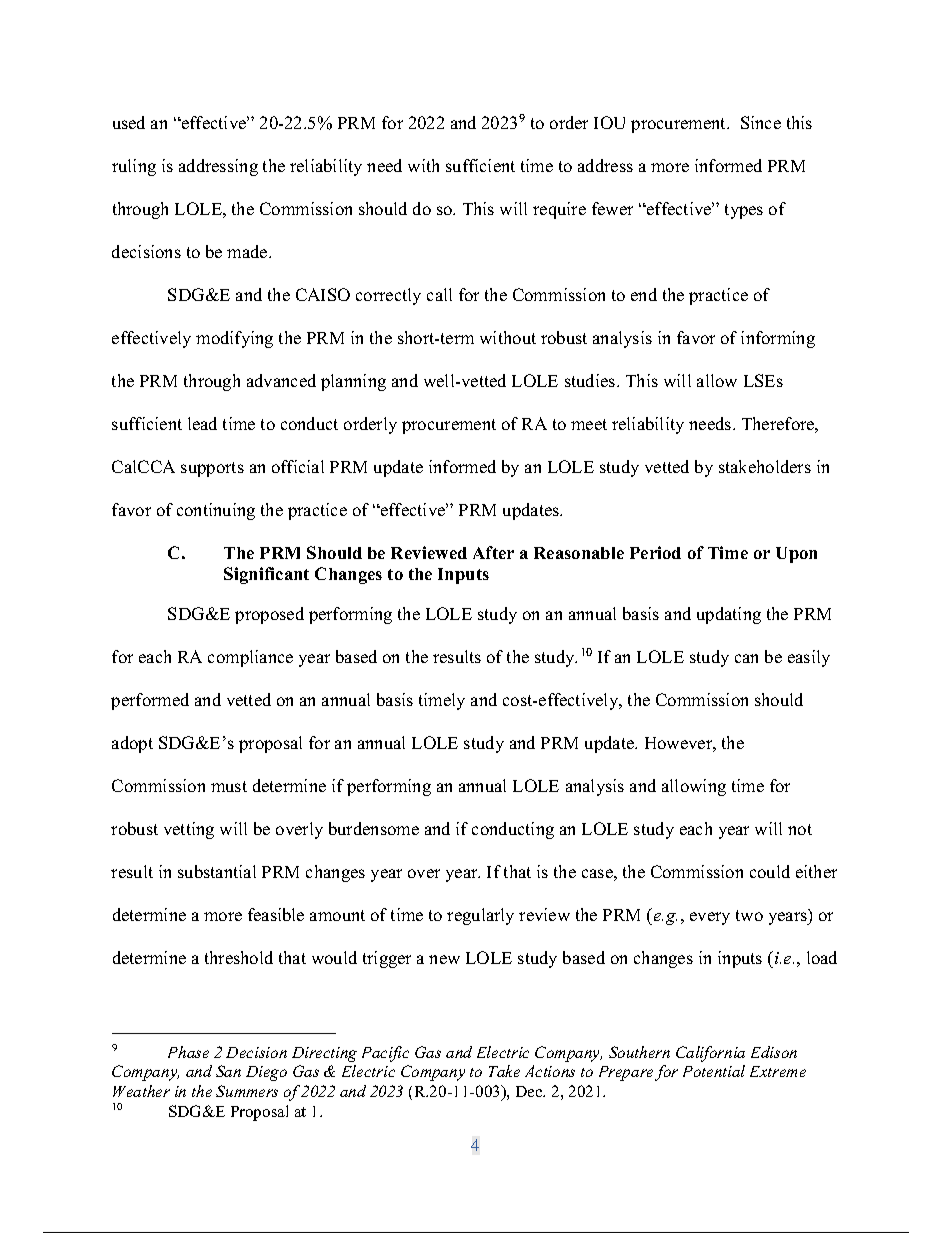 The height and width of the page is (1233, 952). What do you see at coordinates (228, 1071) in the page?
I see `San` at bounding box center [228, 1071].
